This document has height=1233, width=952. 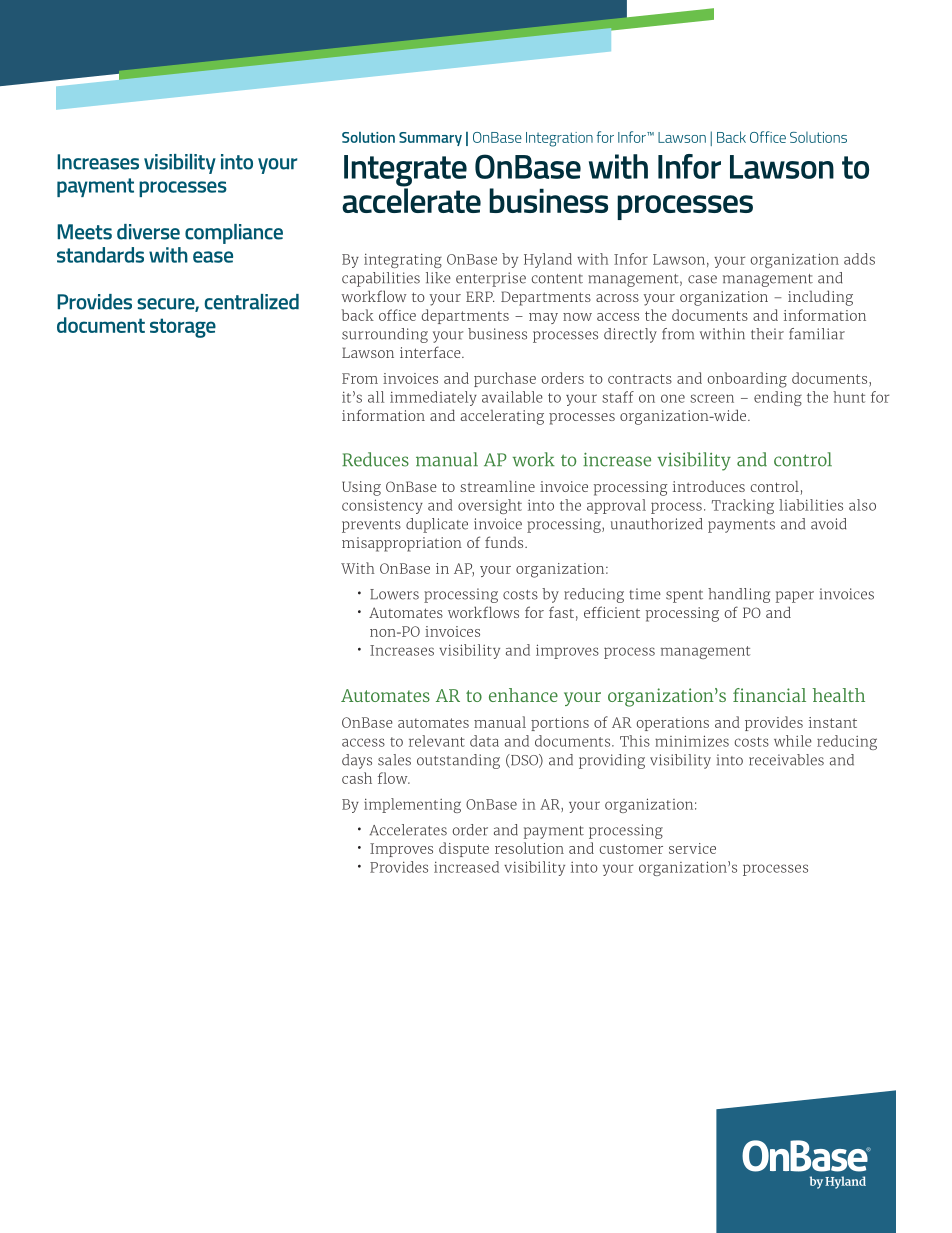 What do you see at coordinates (394, 594) in the document?
I see `Lowers` at bounding box center [394, 594].
